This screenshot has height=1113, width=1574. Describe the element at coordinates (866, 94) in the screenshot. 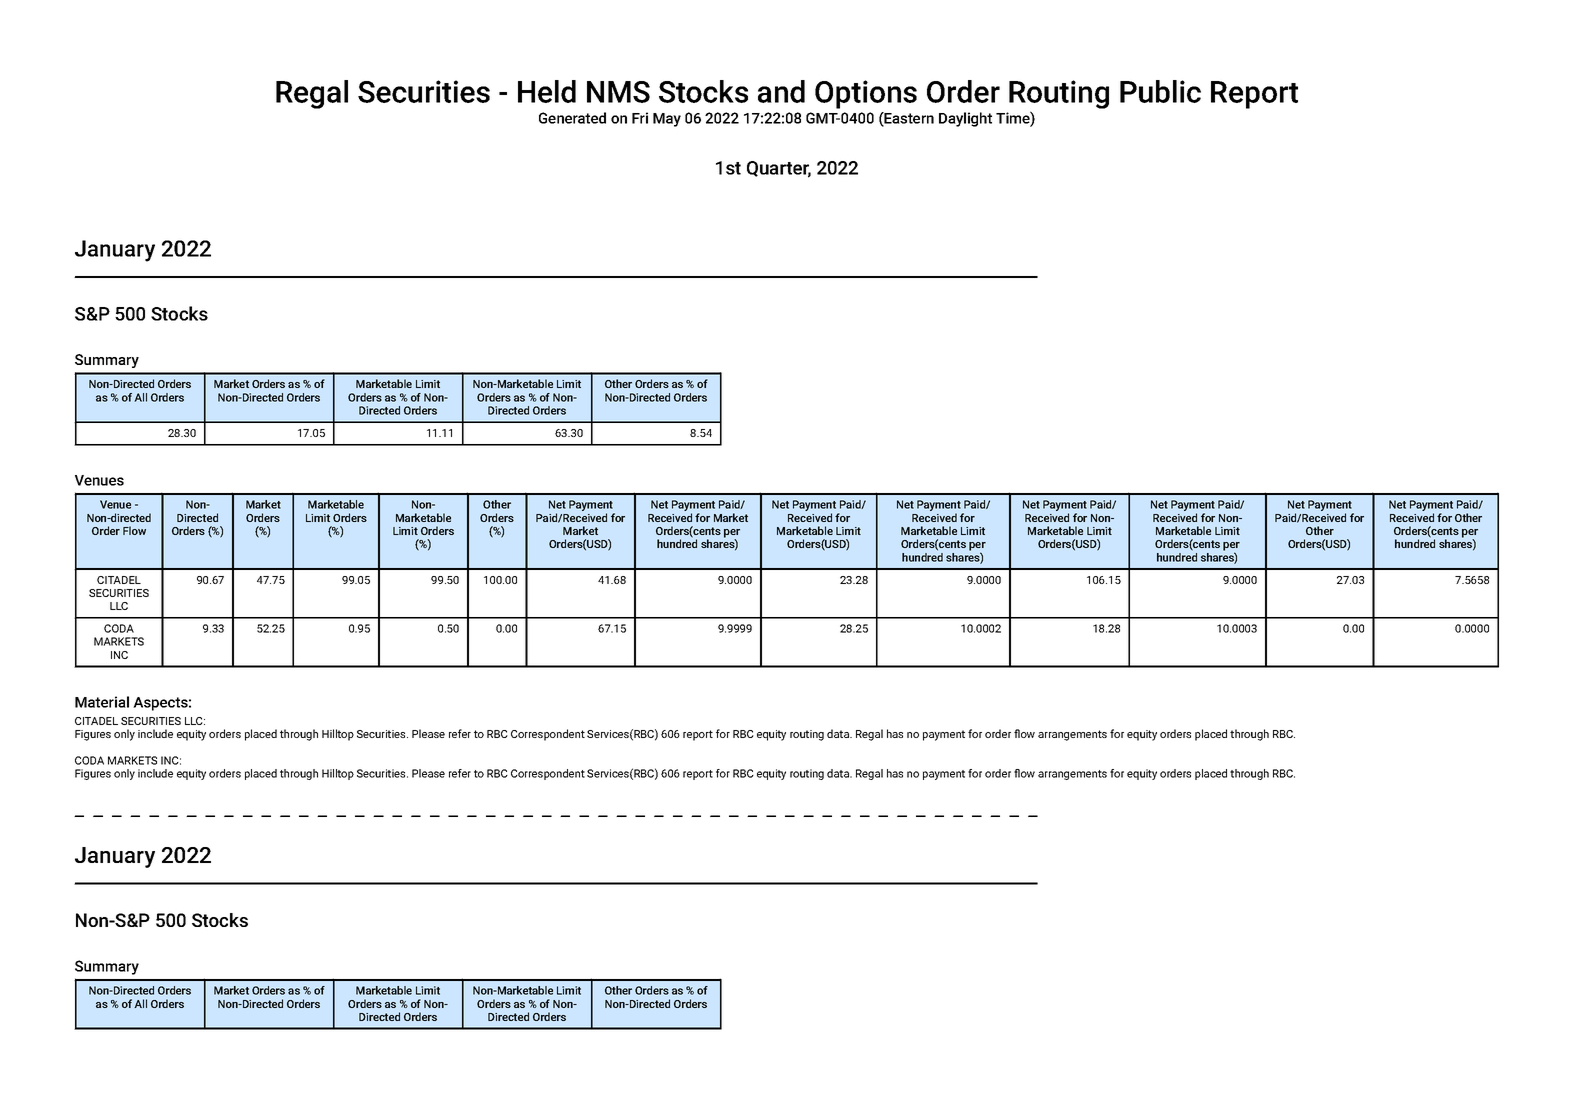

I see `Options` at that location.
